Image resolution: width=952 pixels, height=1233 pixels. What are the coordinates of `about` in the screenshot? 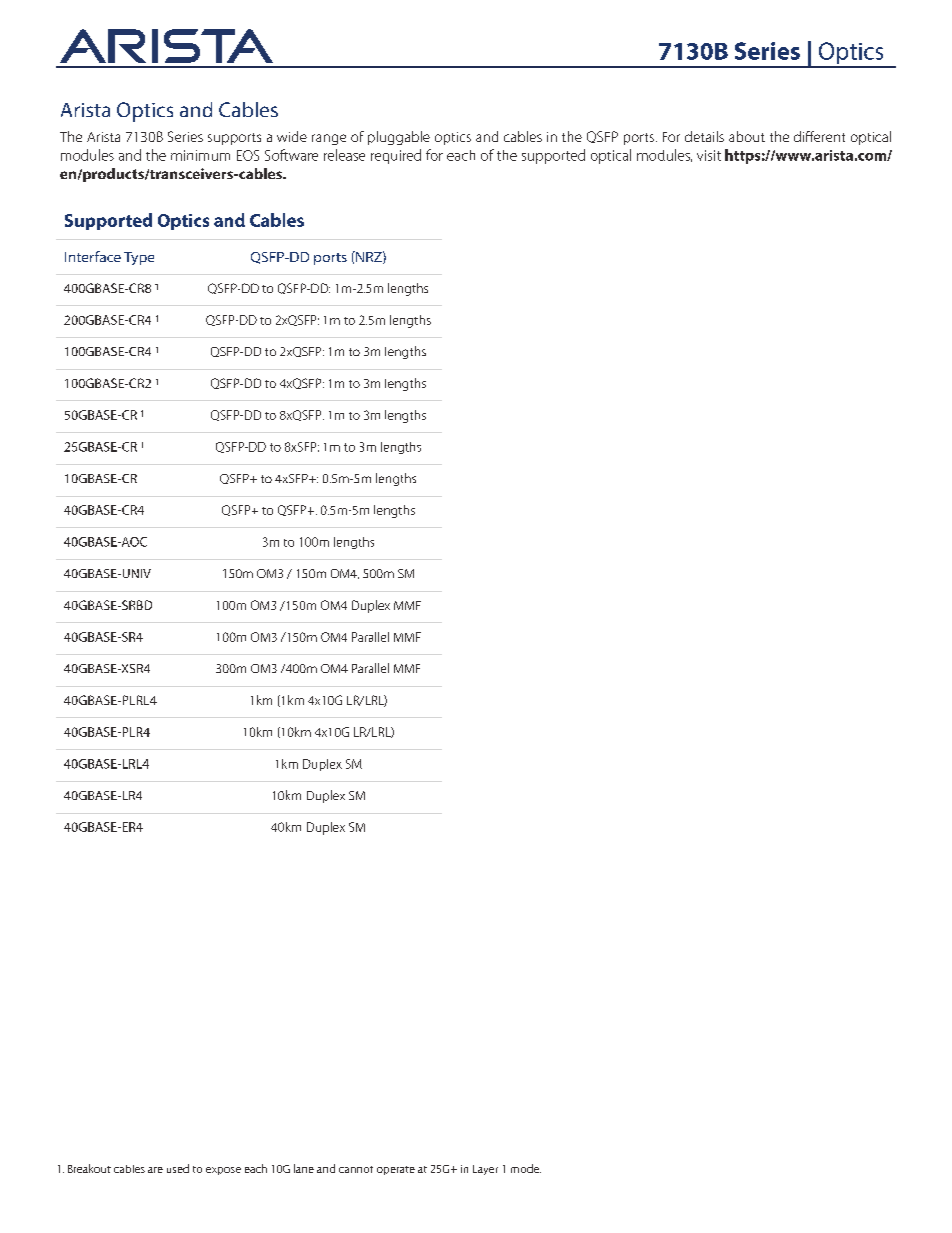 It's located at (747, 136).
